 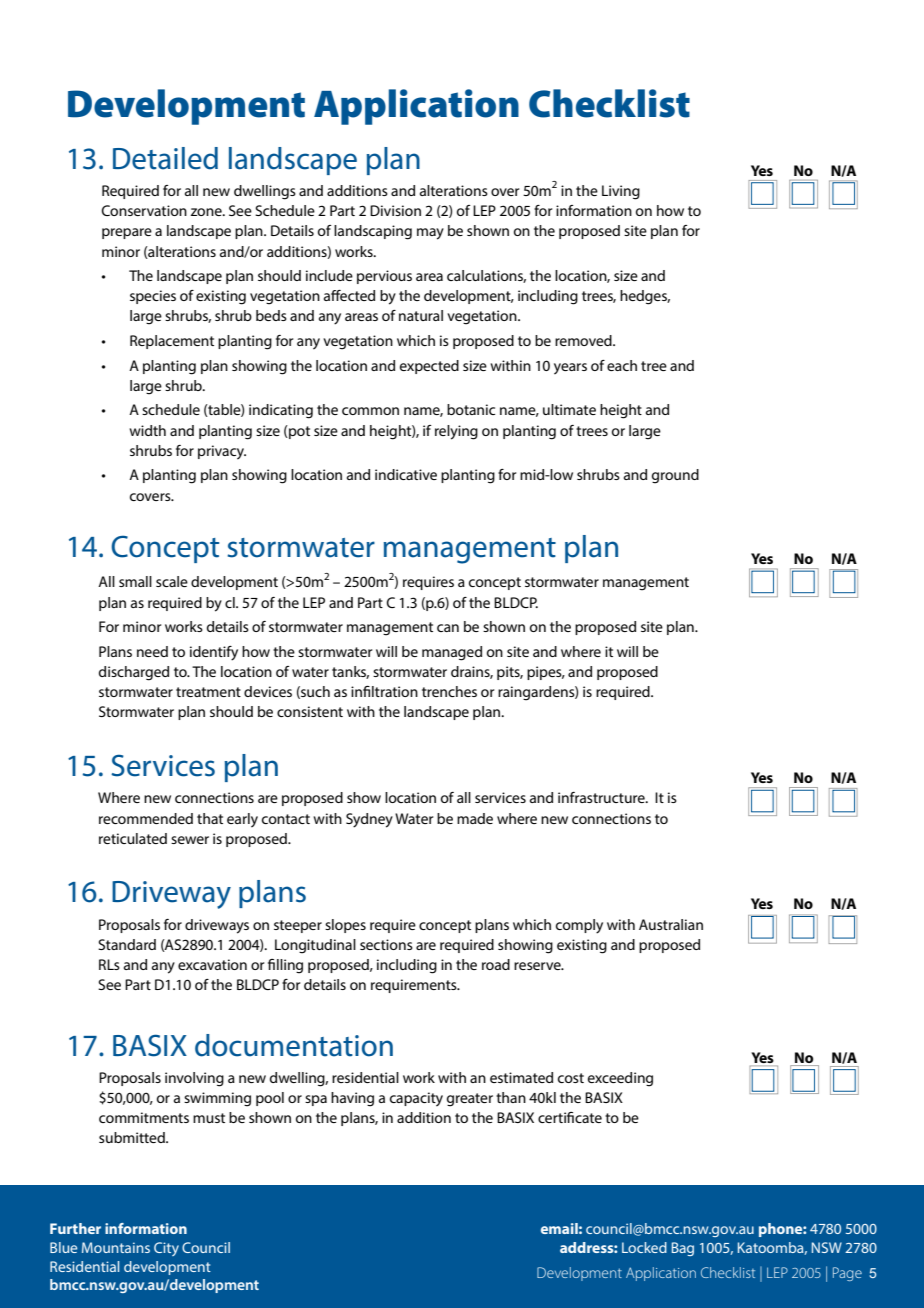 I want to click on Locked, so click(x=644, y=1247).
